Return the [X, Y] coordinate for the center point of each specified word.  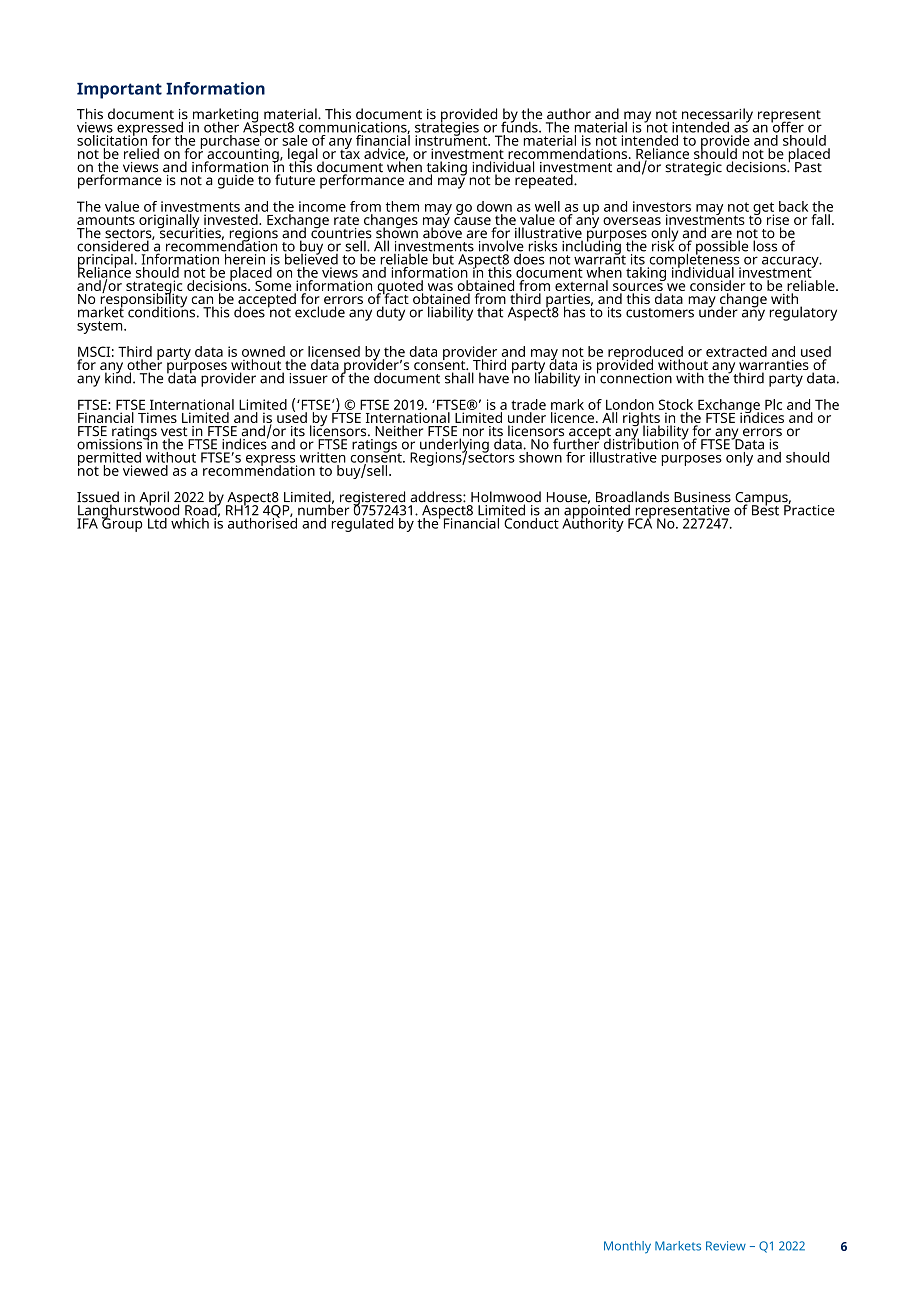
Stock [676, 404]
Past [808, 167]
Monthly [627, 1247]
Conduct [530, 522]
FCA [640, 522]
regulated [362, 523]
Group [122, 524]
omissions [110, 444]
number [324, 509]
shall [459, 378]
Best [765, 509]
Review [726, 1246]
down [494, 206]
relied [141, 153]
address [437, 497]
